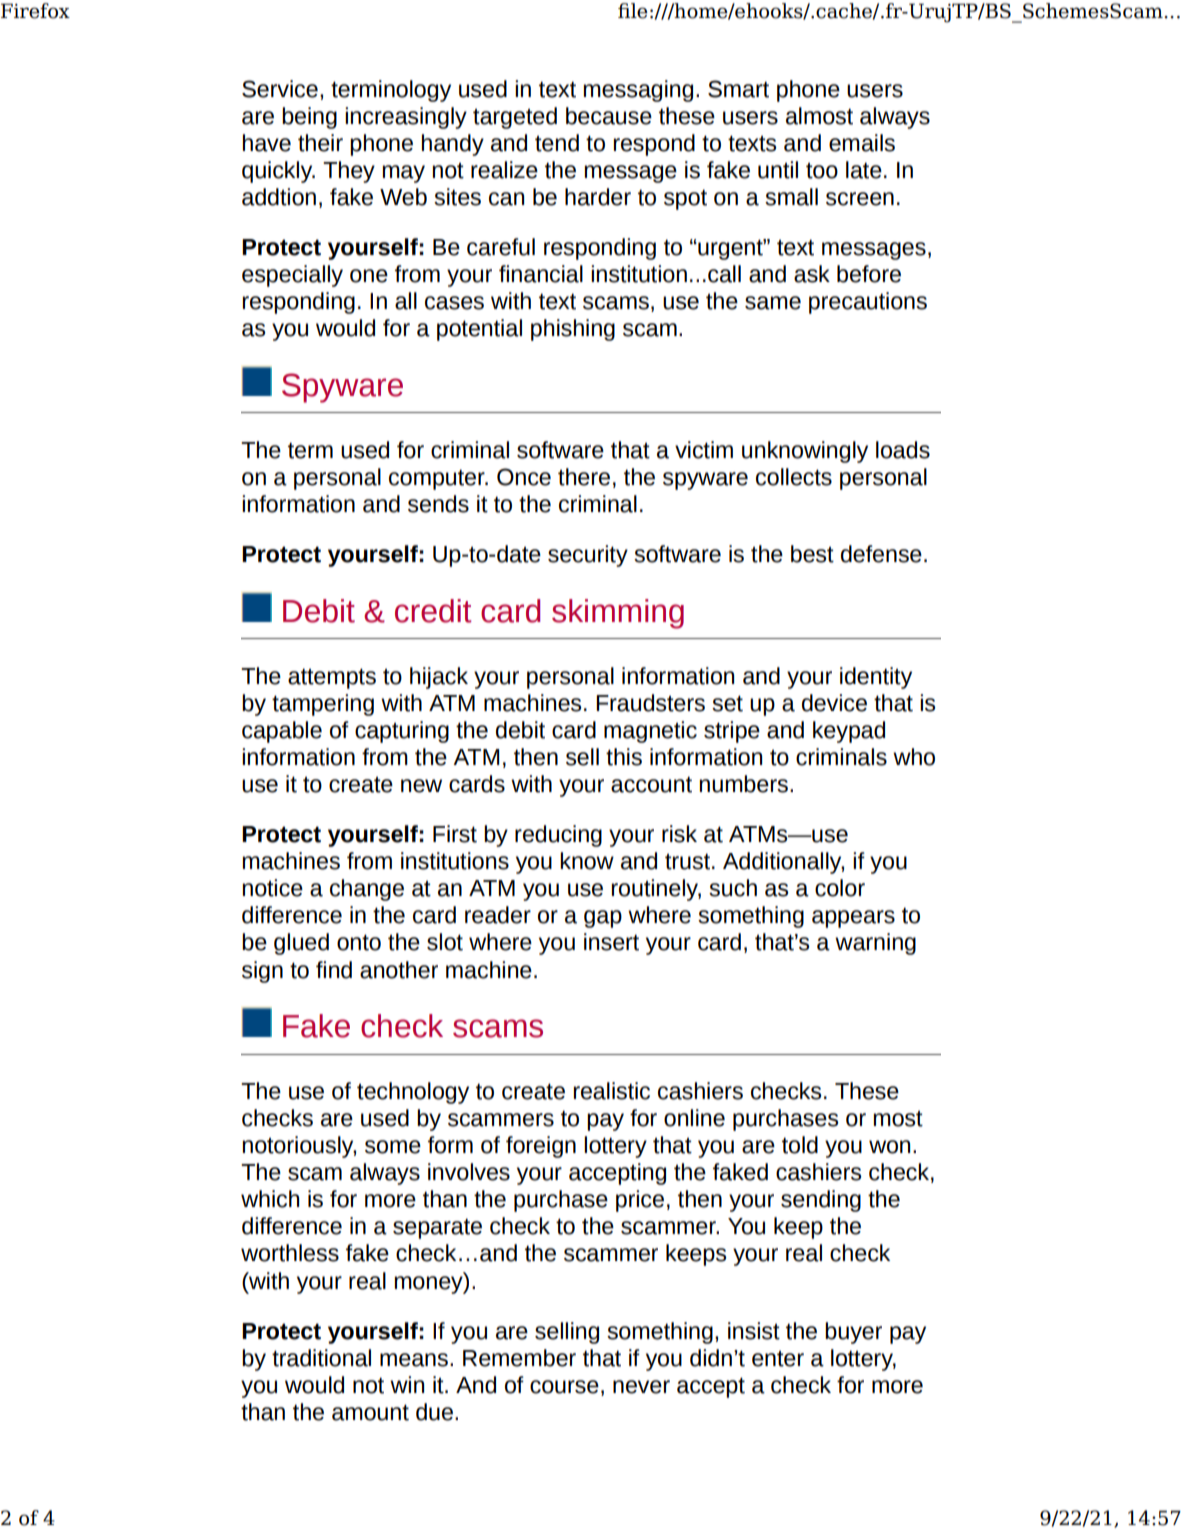 This image has width=1182, height=1530. Describe the element at coordinates (262, 972) in the image. I see `sign` at that location.
